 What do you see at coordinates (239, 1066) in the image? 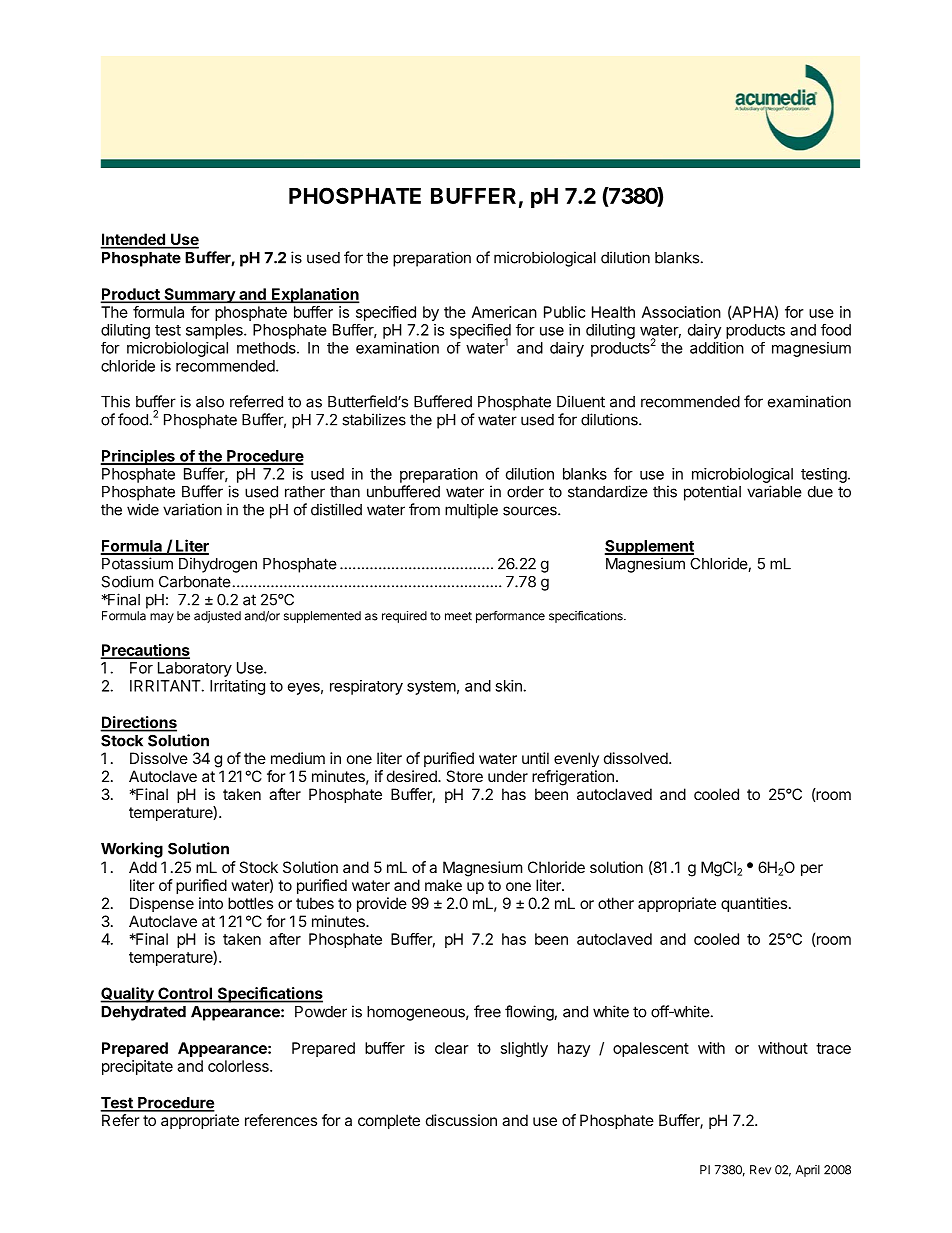
I see `colorless` at bounding box center [239, 1066].
